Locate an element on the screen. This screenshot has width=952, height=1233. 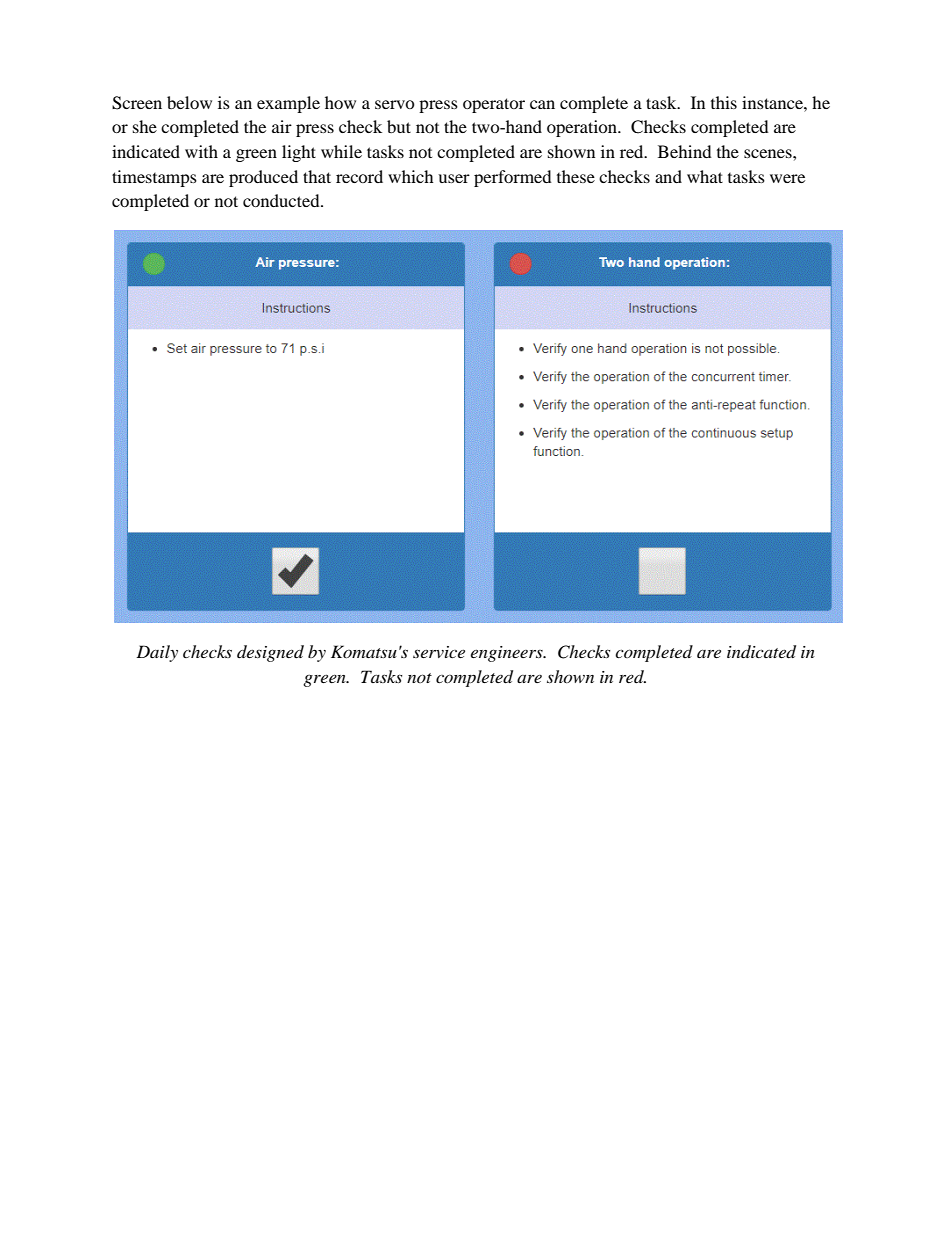
engineers is located at coordinates (508, 654).
